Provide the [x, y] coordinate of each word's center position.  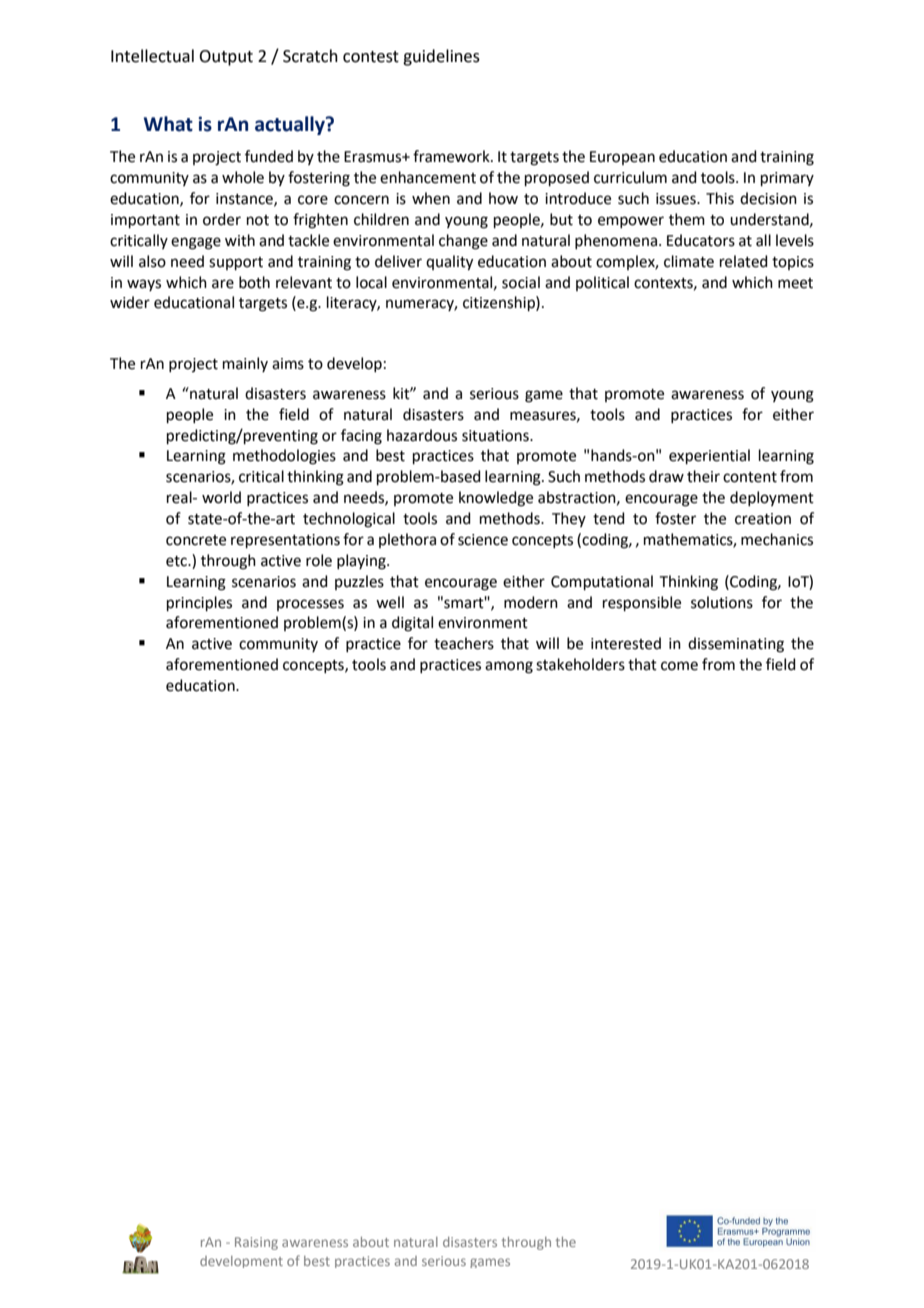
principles [199, 603]
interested [626, 643]
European [622, 158]
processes [310, 605]
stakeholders [580, 664]
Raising [256, 1243]
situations [496, 436]
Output [226, 58]
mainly [245, 364]
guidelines [441, 57]
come [679, 666]
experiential [709, 456]
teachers [464, 643]
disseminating [736, 645]
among [509, 667]
